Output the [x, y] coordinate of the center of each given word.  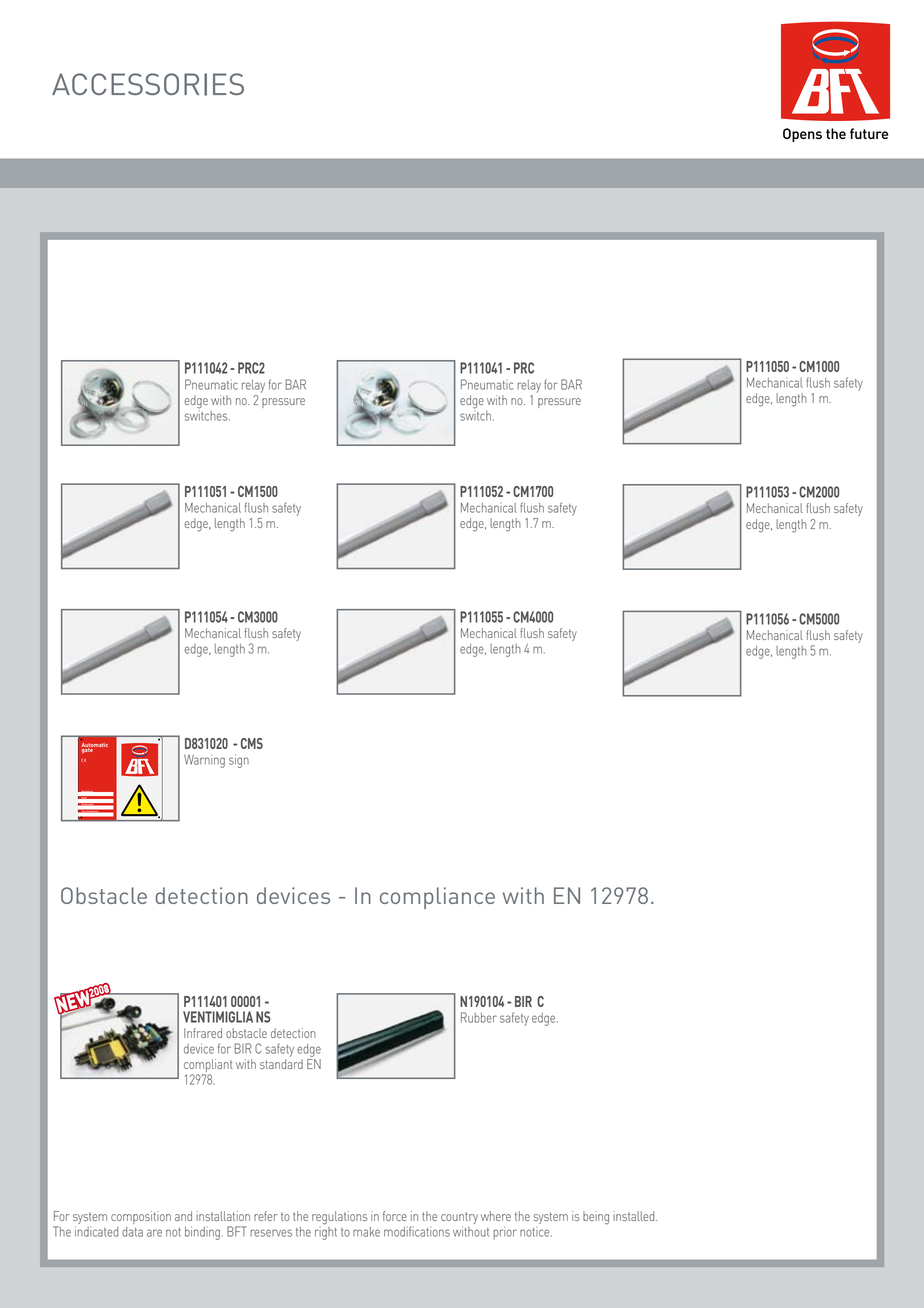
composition [141, 1217]
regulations [339, 1218]
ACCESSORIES [148, 84]
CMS [252, 743]
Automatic [94, 746]
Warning [204, 761]
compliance [437, 898]
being [596, 1218]
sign [239, 761]
